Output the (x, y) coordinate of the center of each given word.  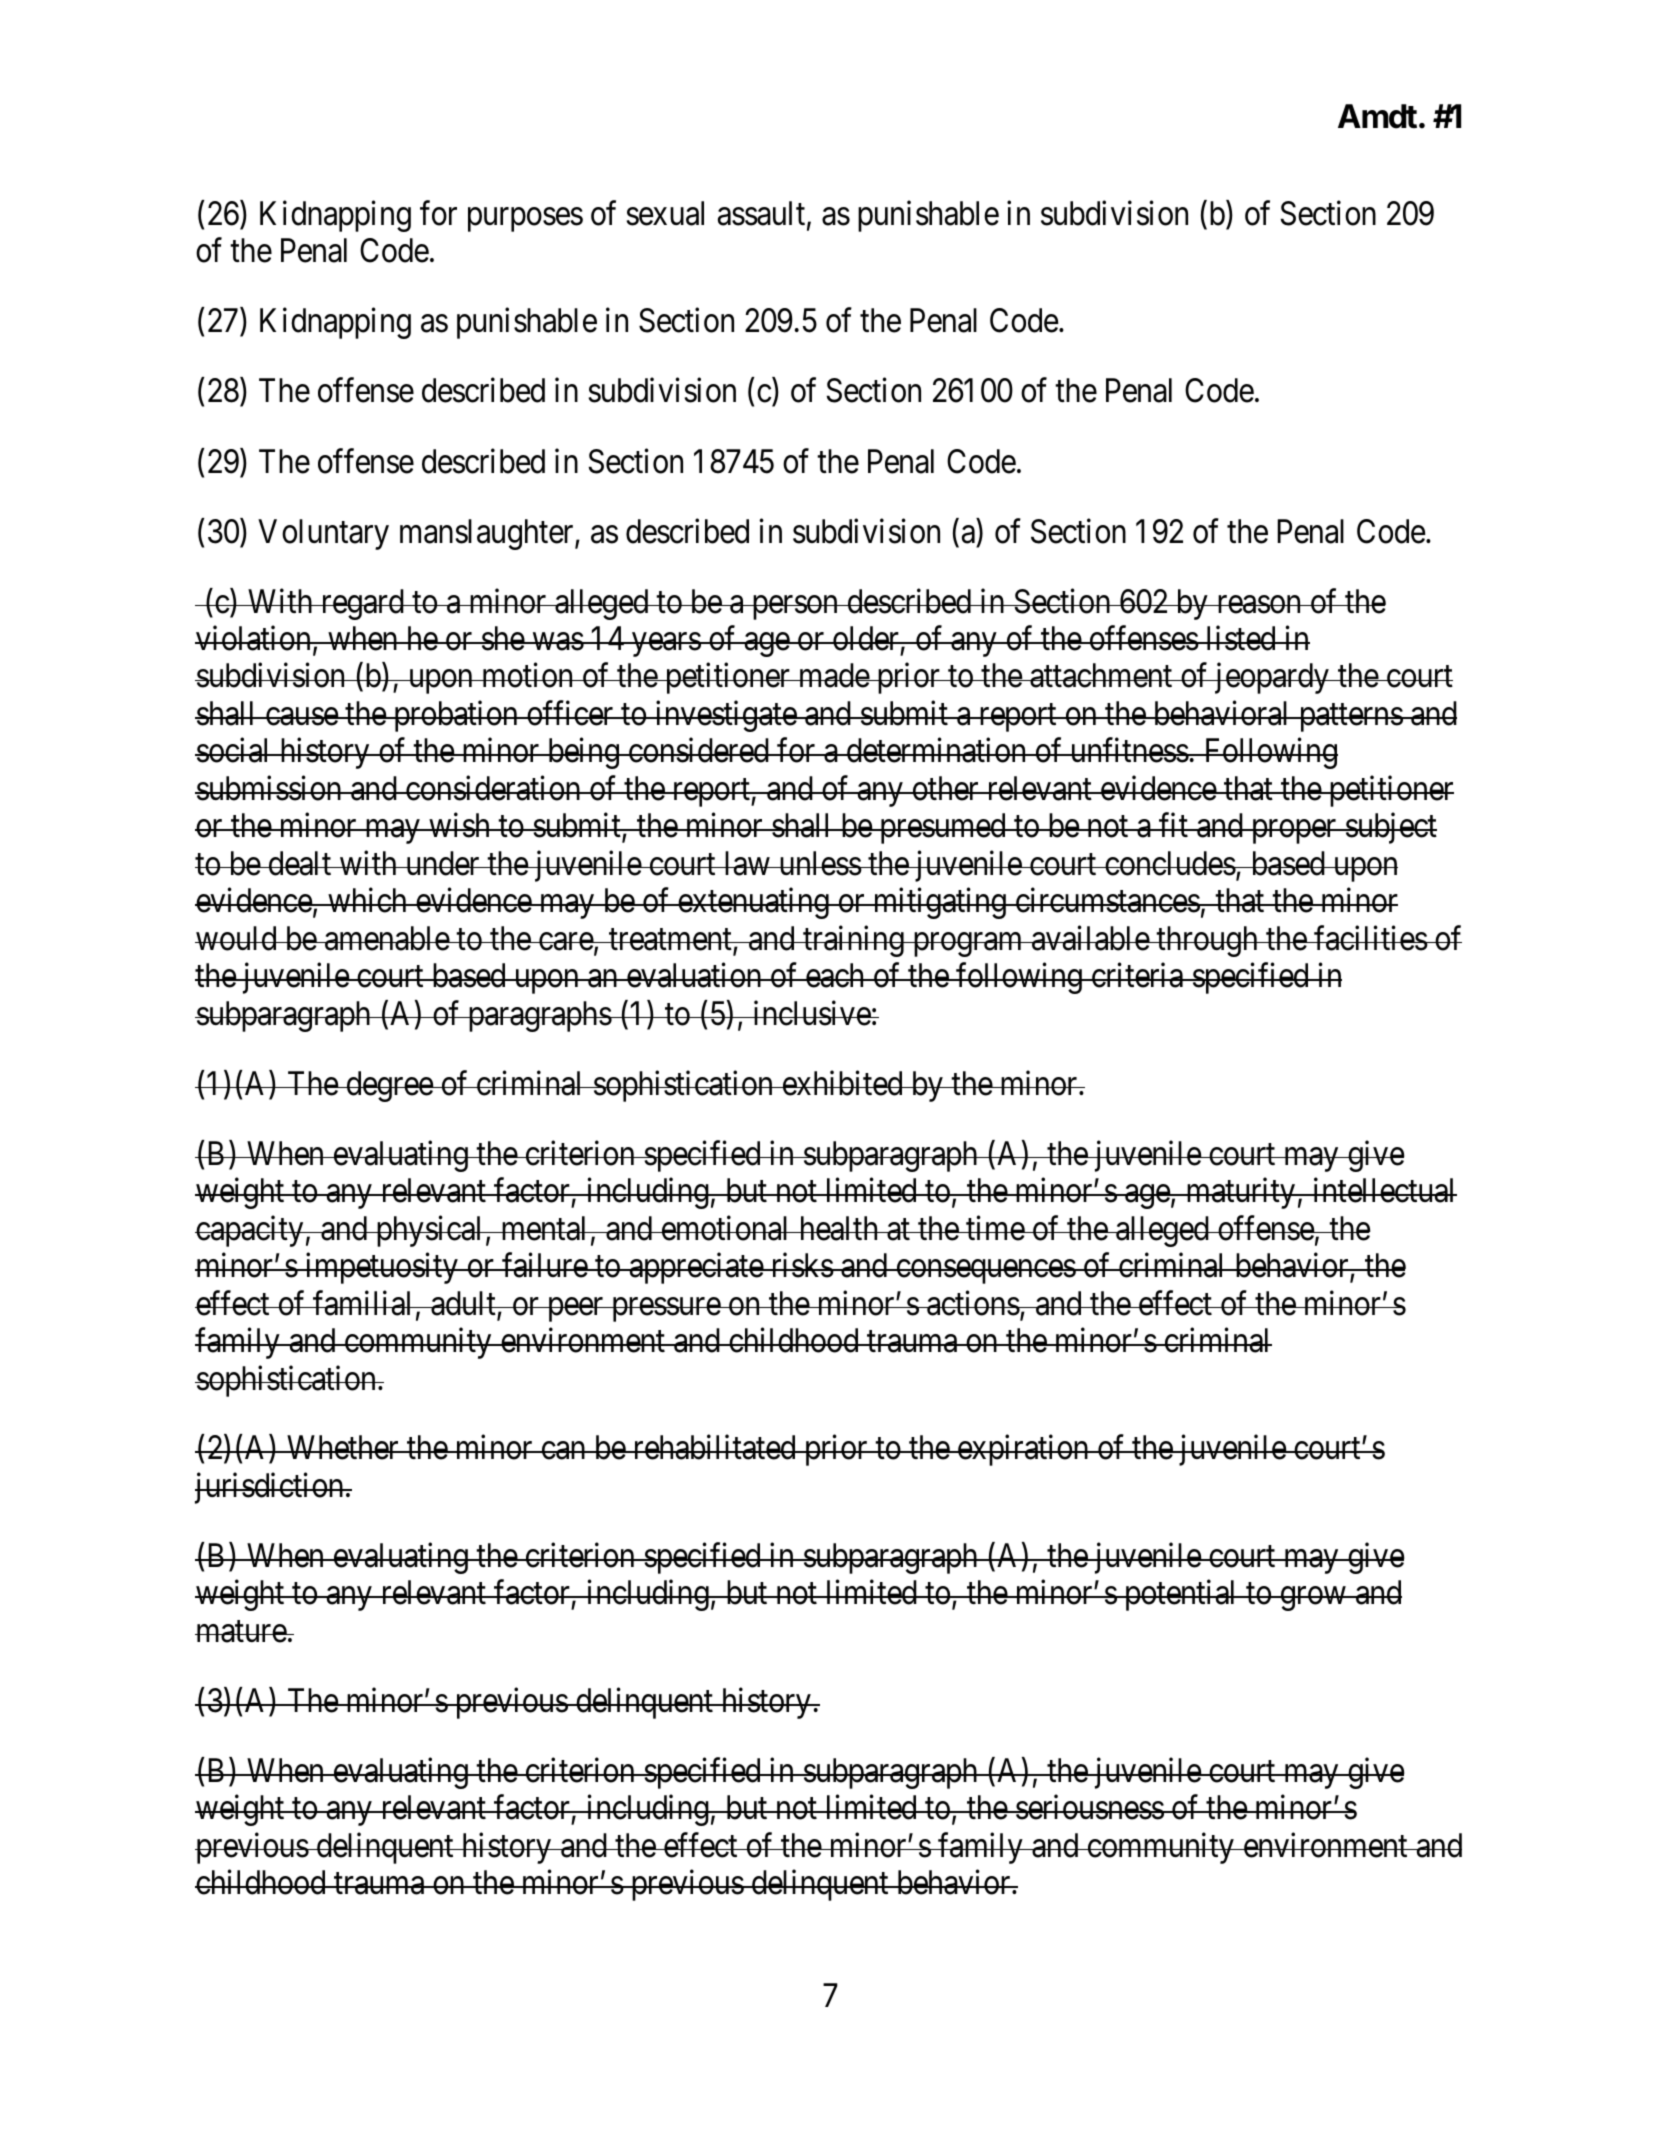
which (367, 900)
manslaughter (488, 534)
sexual (665, 213)
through (1207, 941)
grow (1313, 1599)
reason (1259, 605)
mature (241, 1632)
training (853, 941)
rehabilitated (714, 1447)
